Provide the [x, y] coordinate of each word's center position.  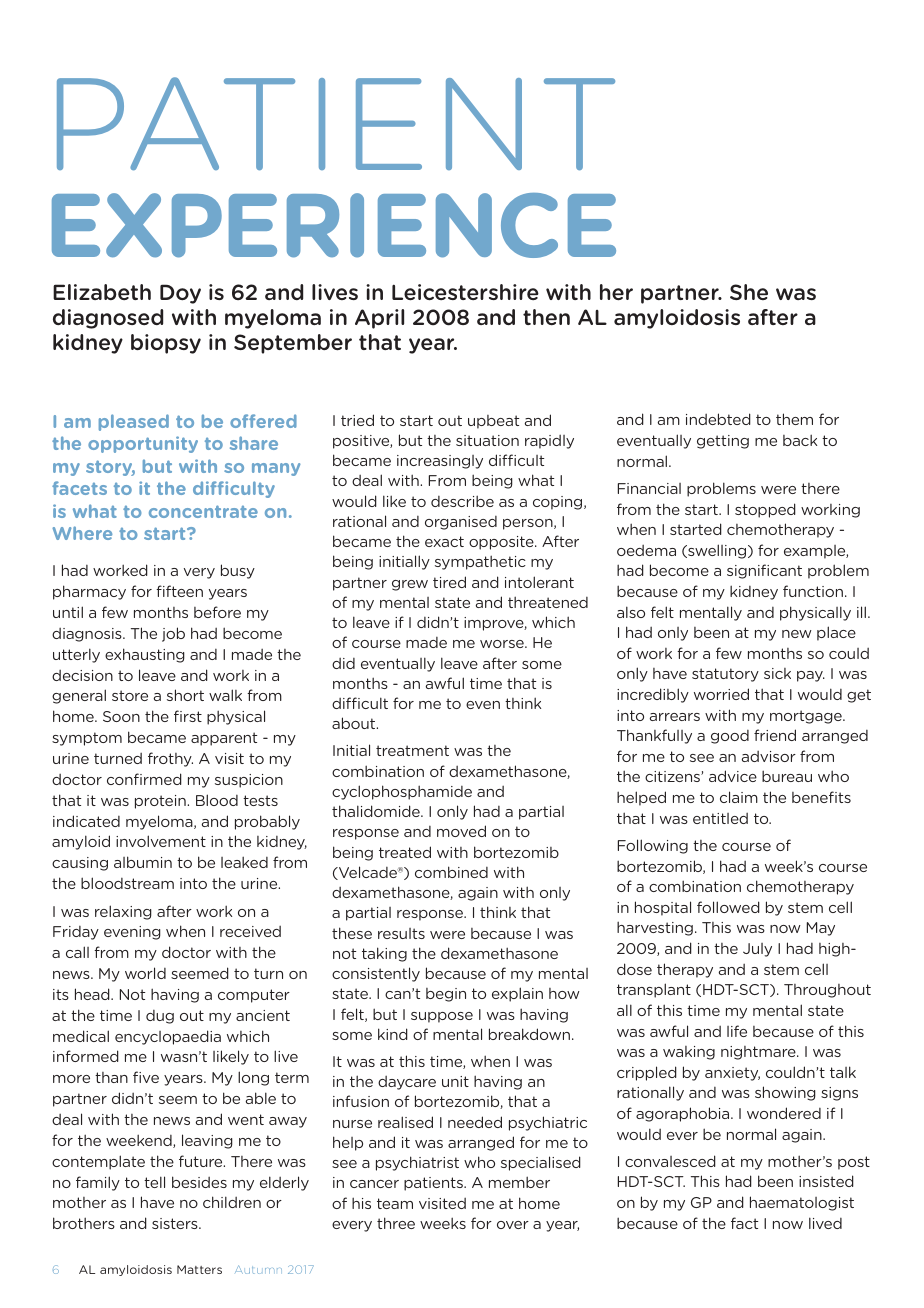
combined [451, 872]
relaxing [123, 912]
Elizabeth [102, 292]
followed [728, 907]
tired [449, 582]
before [217, 612]
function [814, 591]
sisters [176, 1223]
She [749, 292]
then [546, 317]
